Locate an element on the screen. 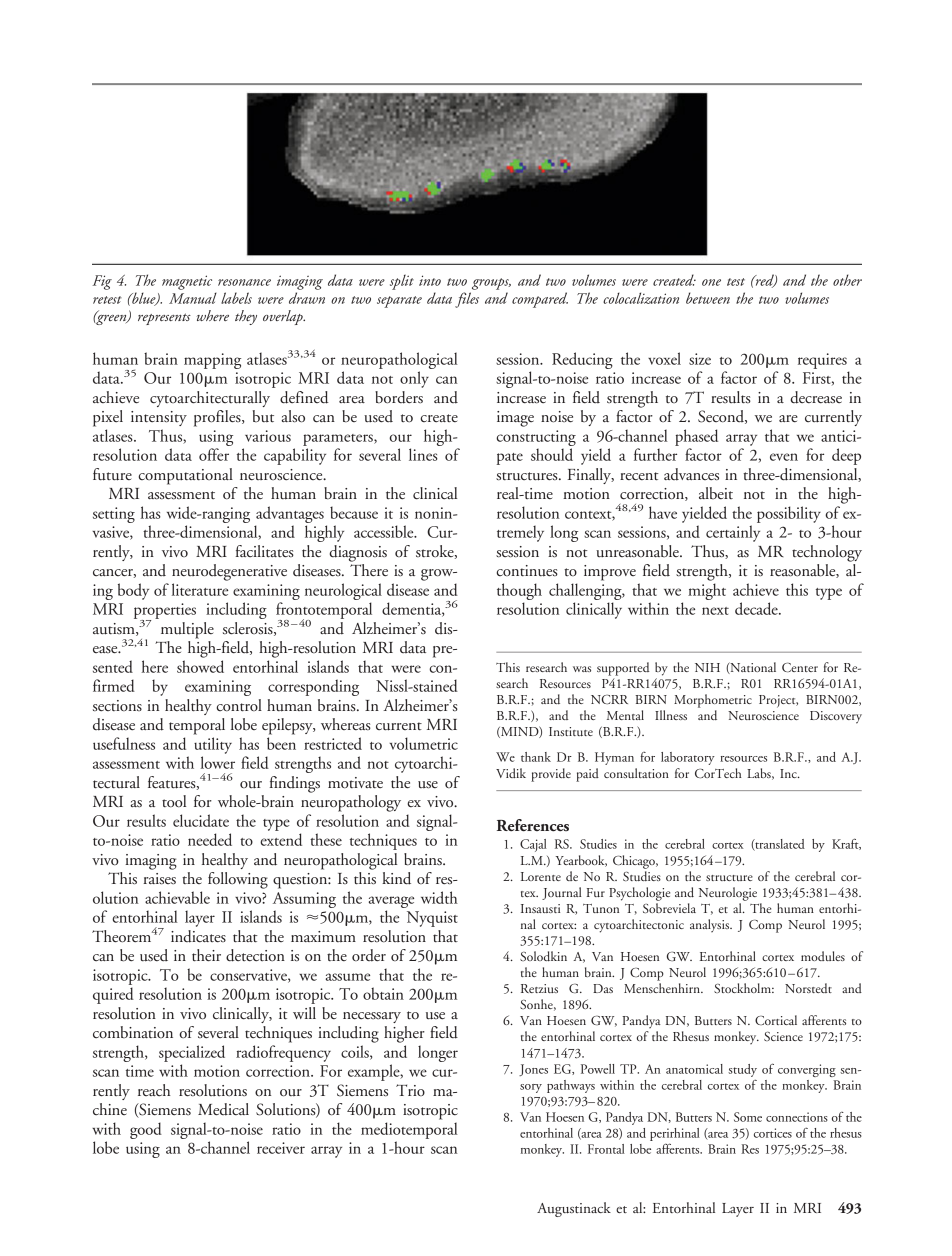 The height and width of the screenshot is (1256, 952). Trio is located at coordinates (410, 1090).
